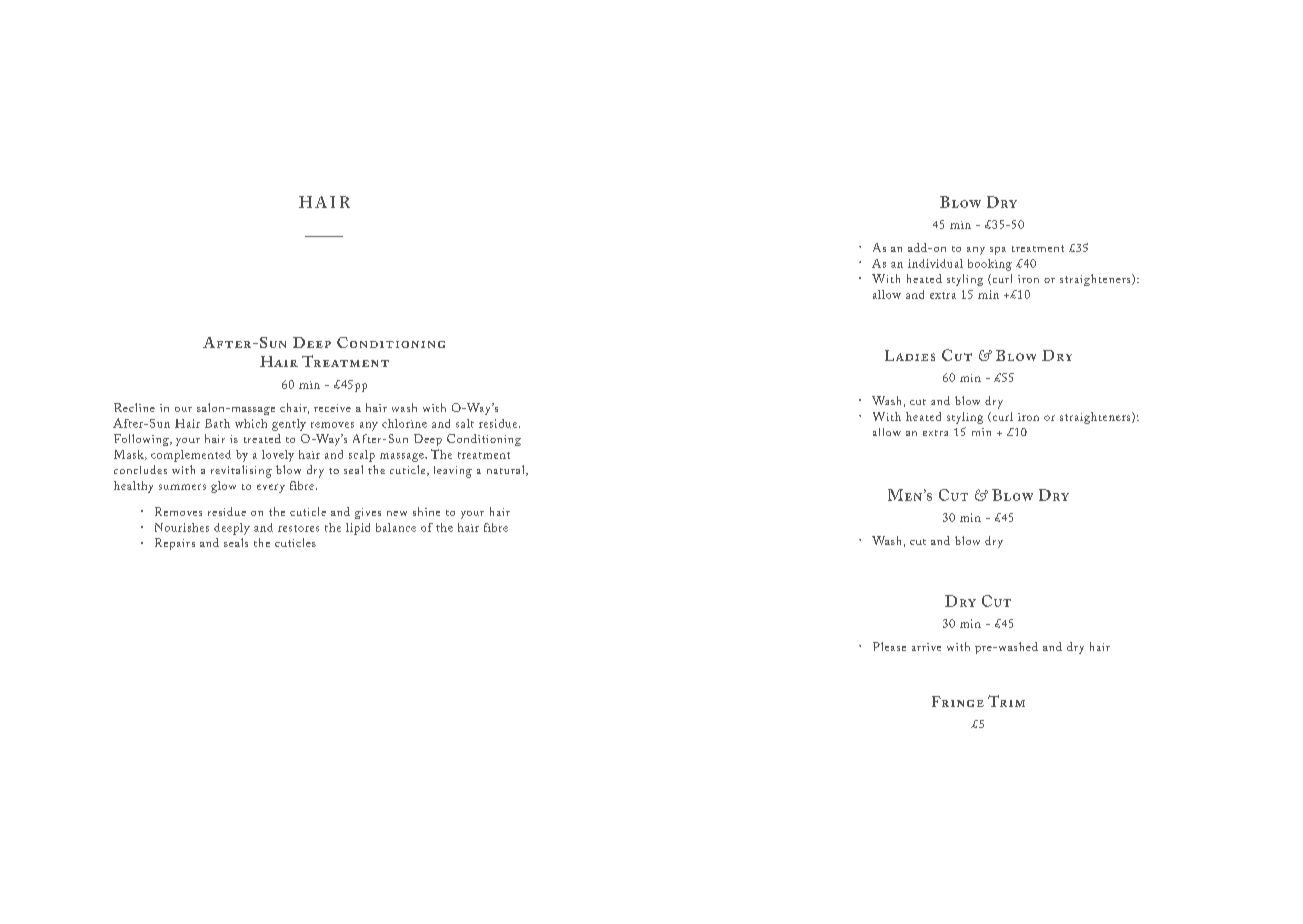 The image size is (1303, 924). Describe the element at coordinates (507, 470) in the screenshot. I see `natural` at that location.
